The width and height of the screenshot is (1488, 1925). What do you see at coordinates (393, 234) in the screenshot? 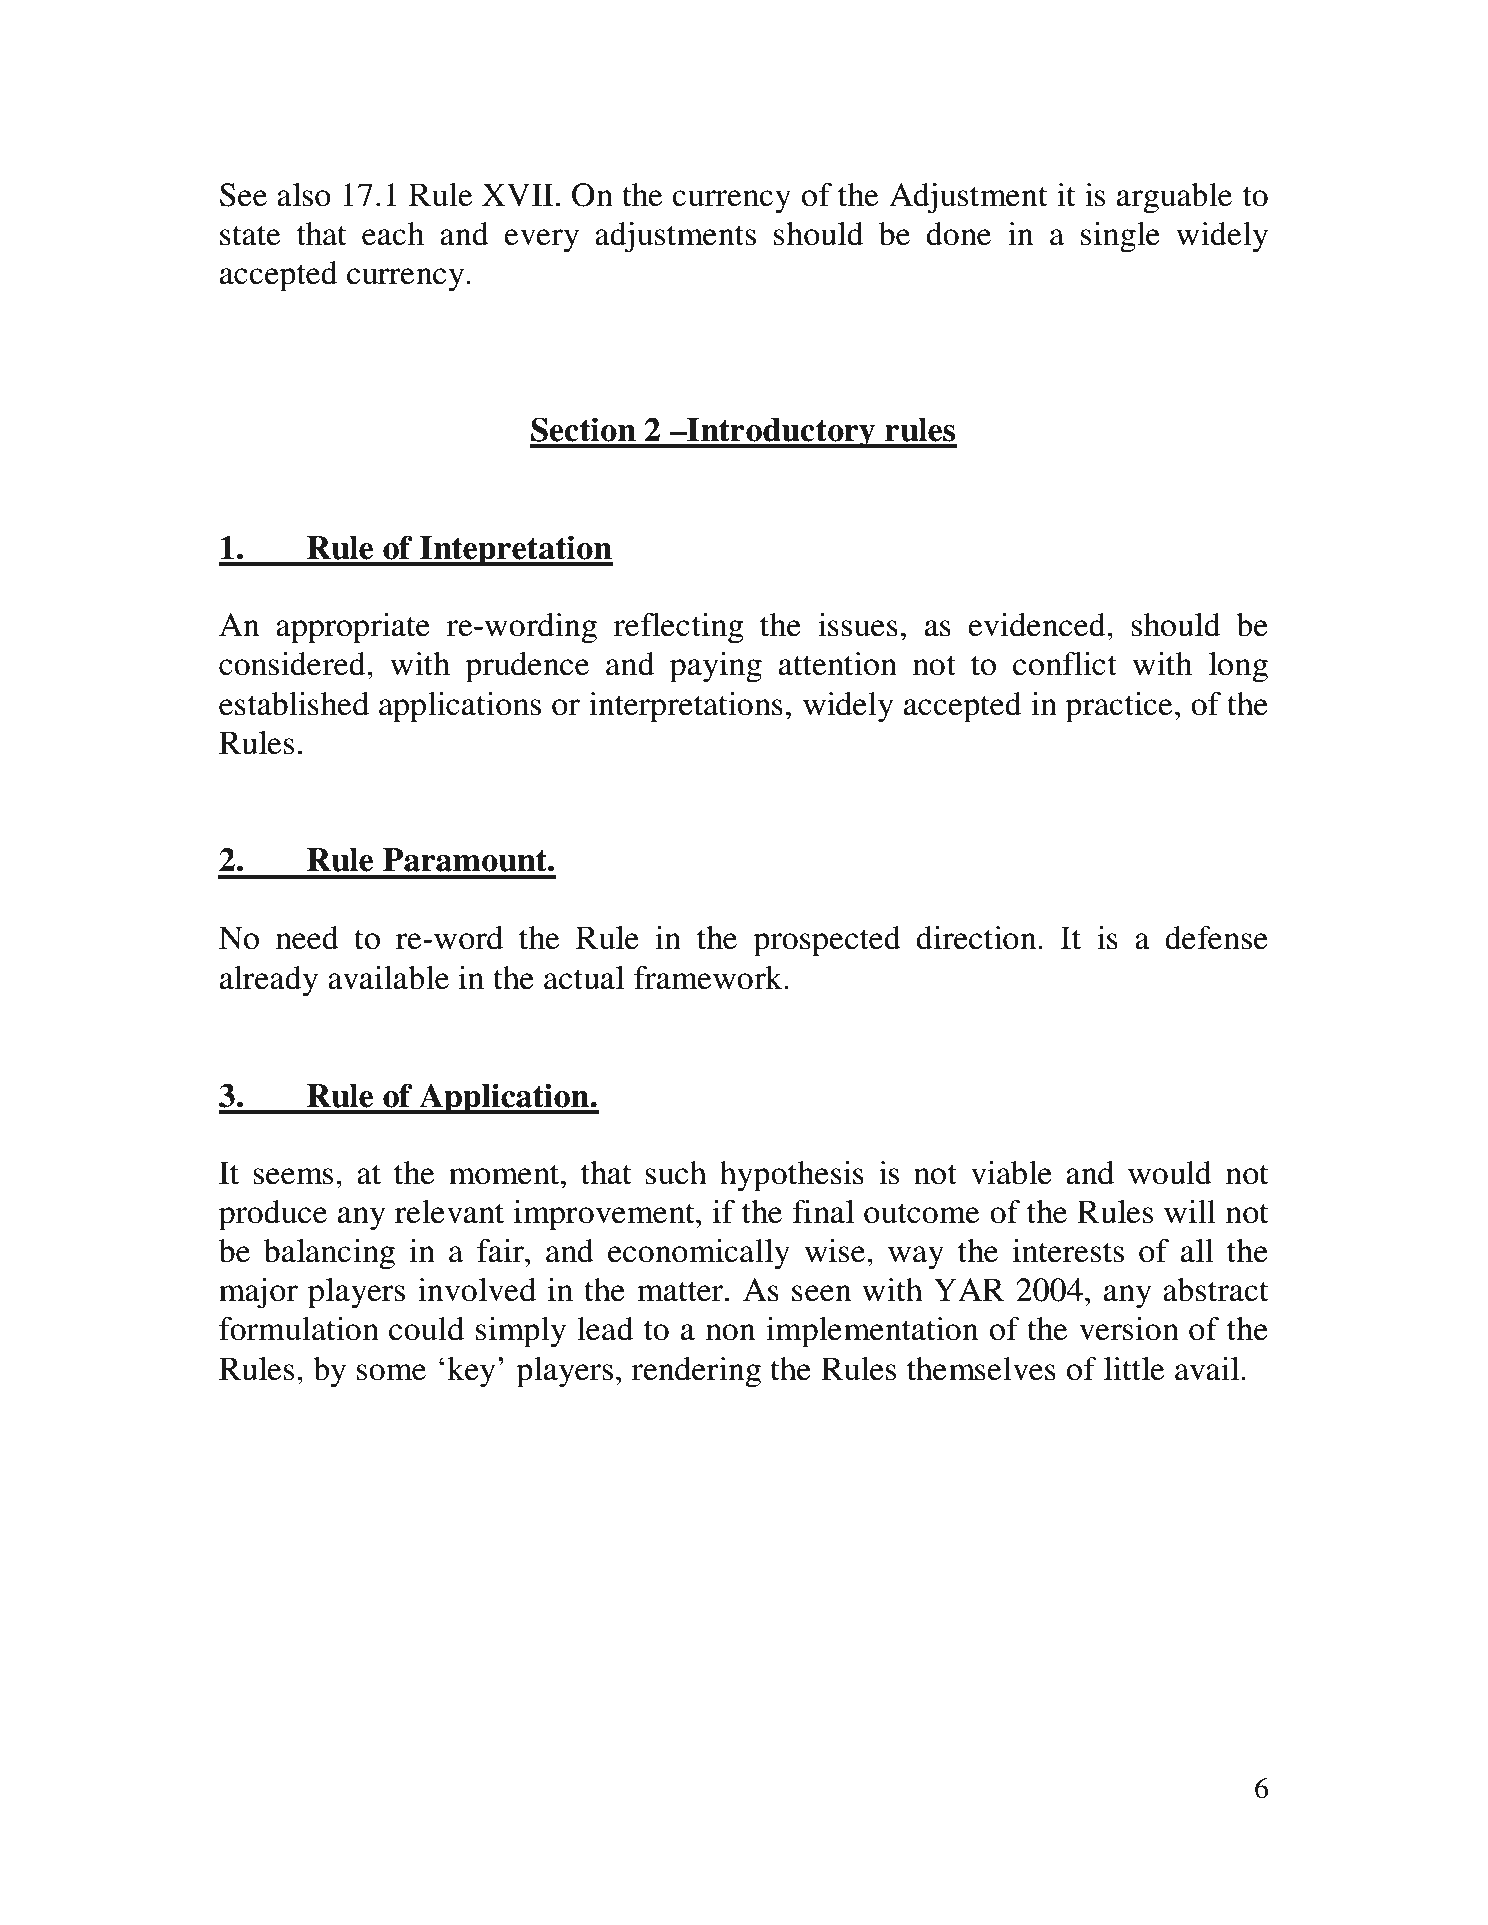
I see `each` at bounding box center [393, 234].
